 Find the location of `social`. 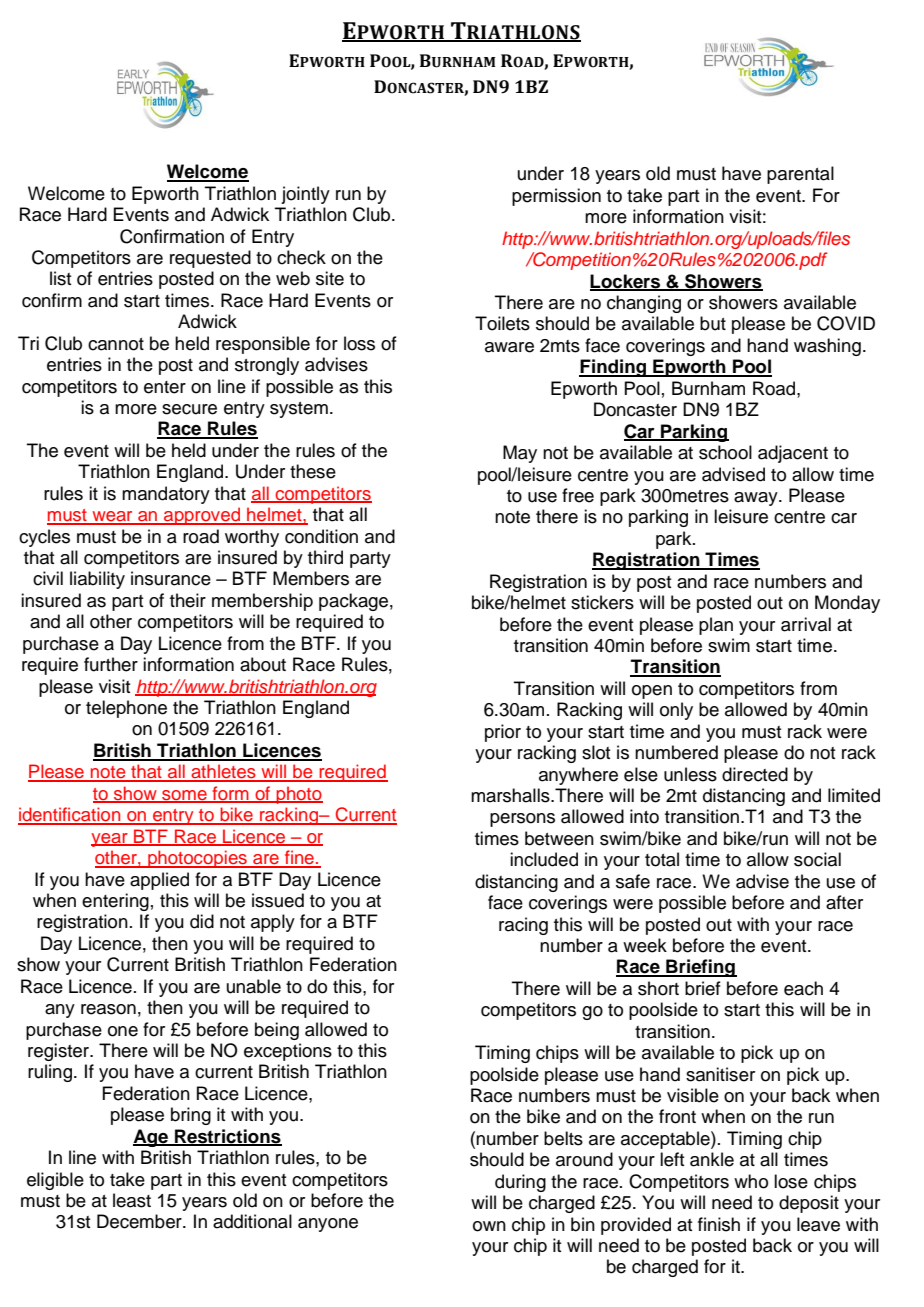

social is located at coordinates (817, 859).
